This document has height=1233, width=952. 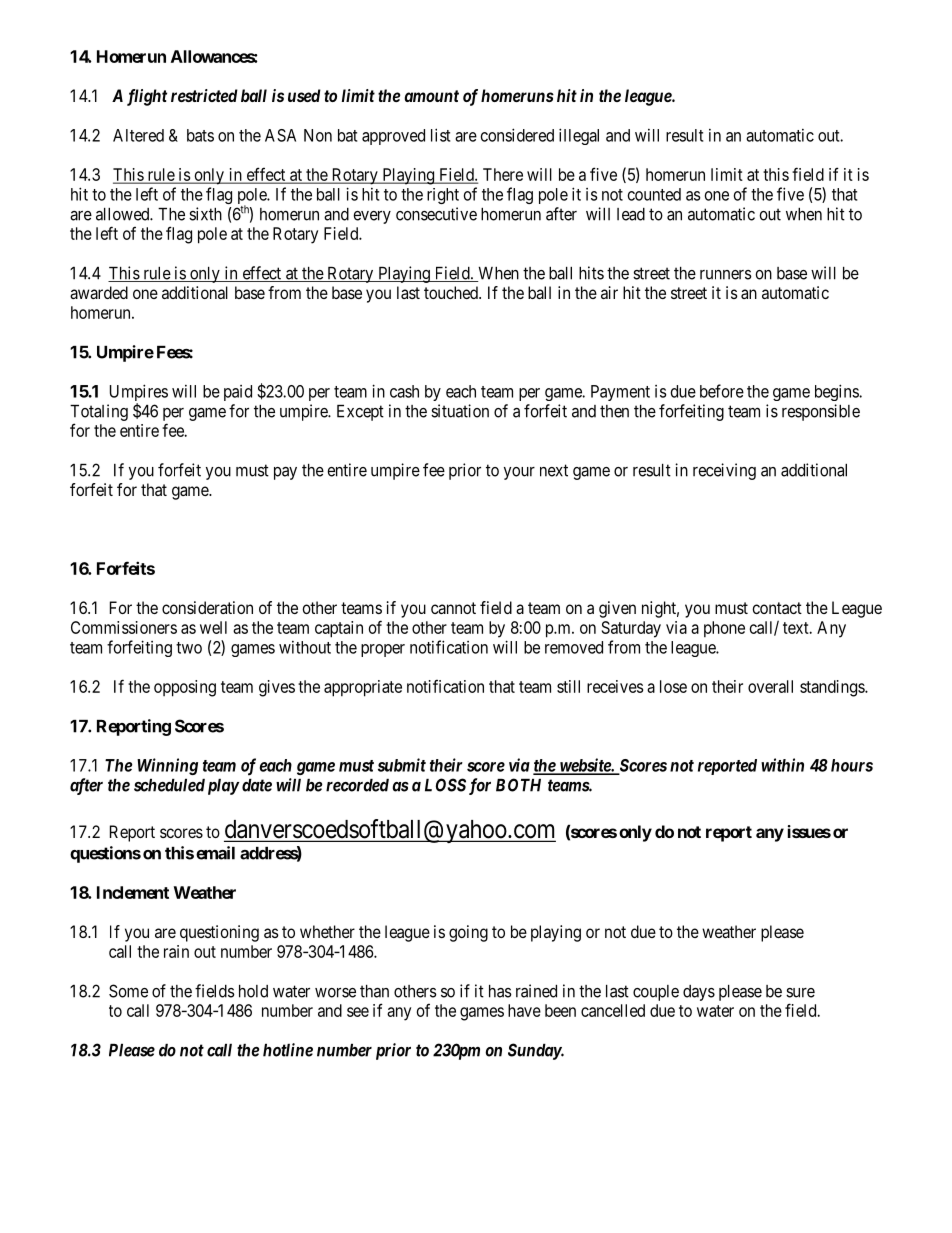 I want to click on has, so click(x=500, y=991).
